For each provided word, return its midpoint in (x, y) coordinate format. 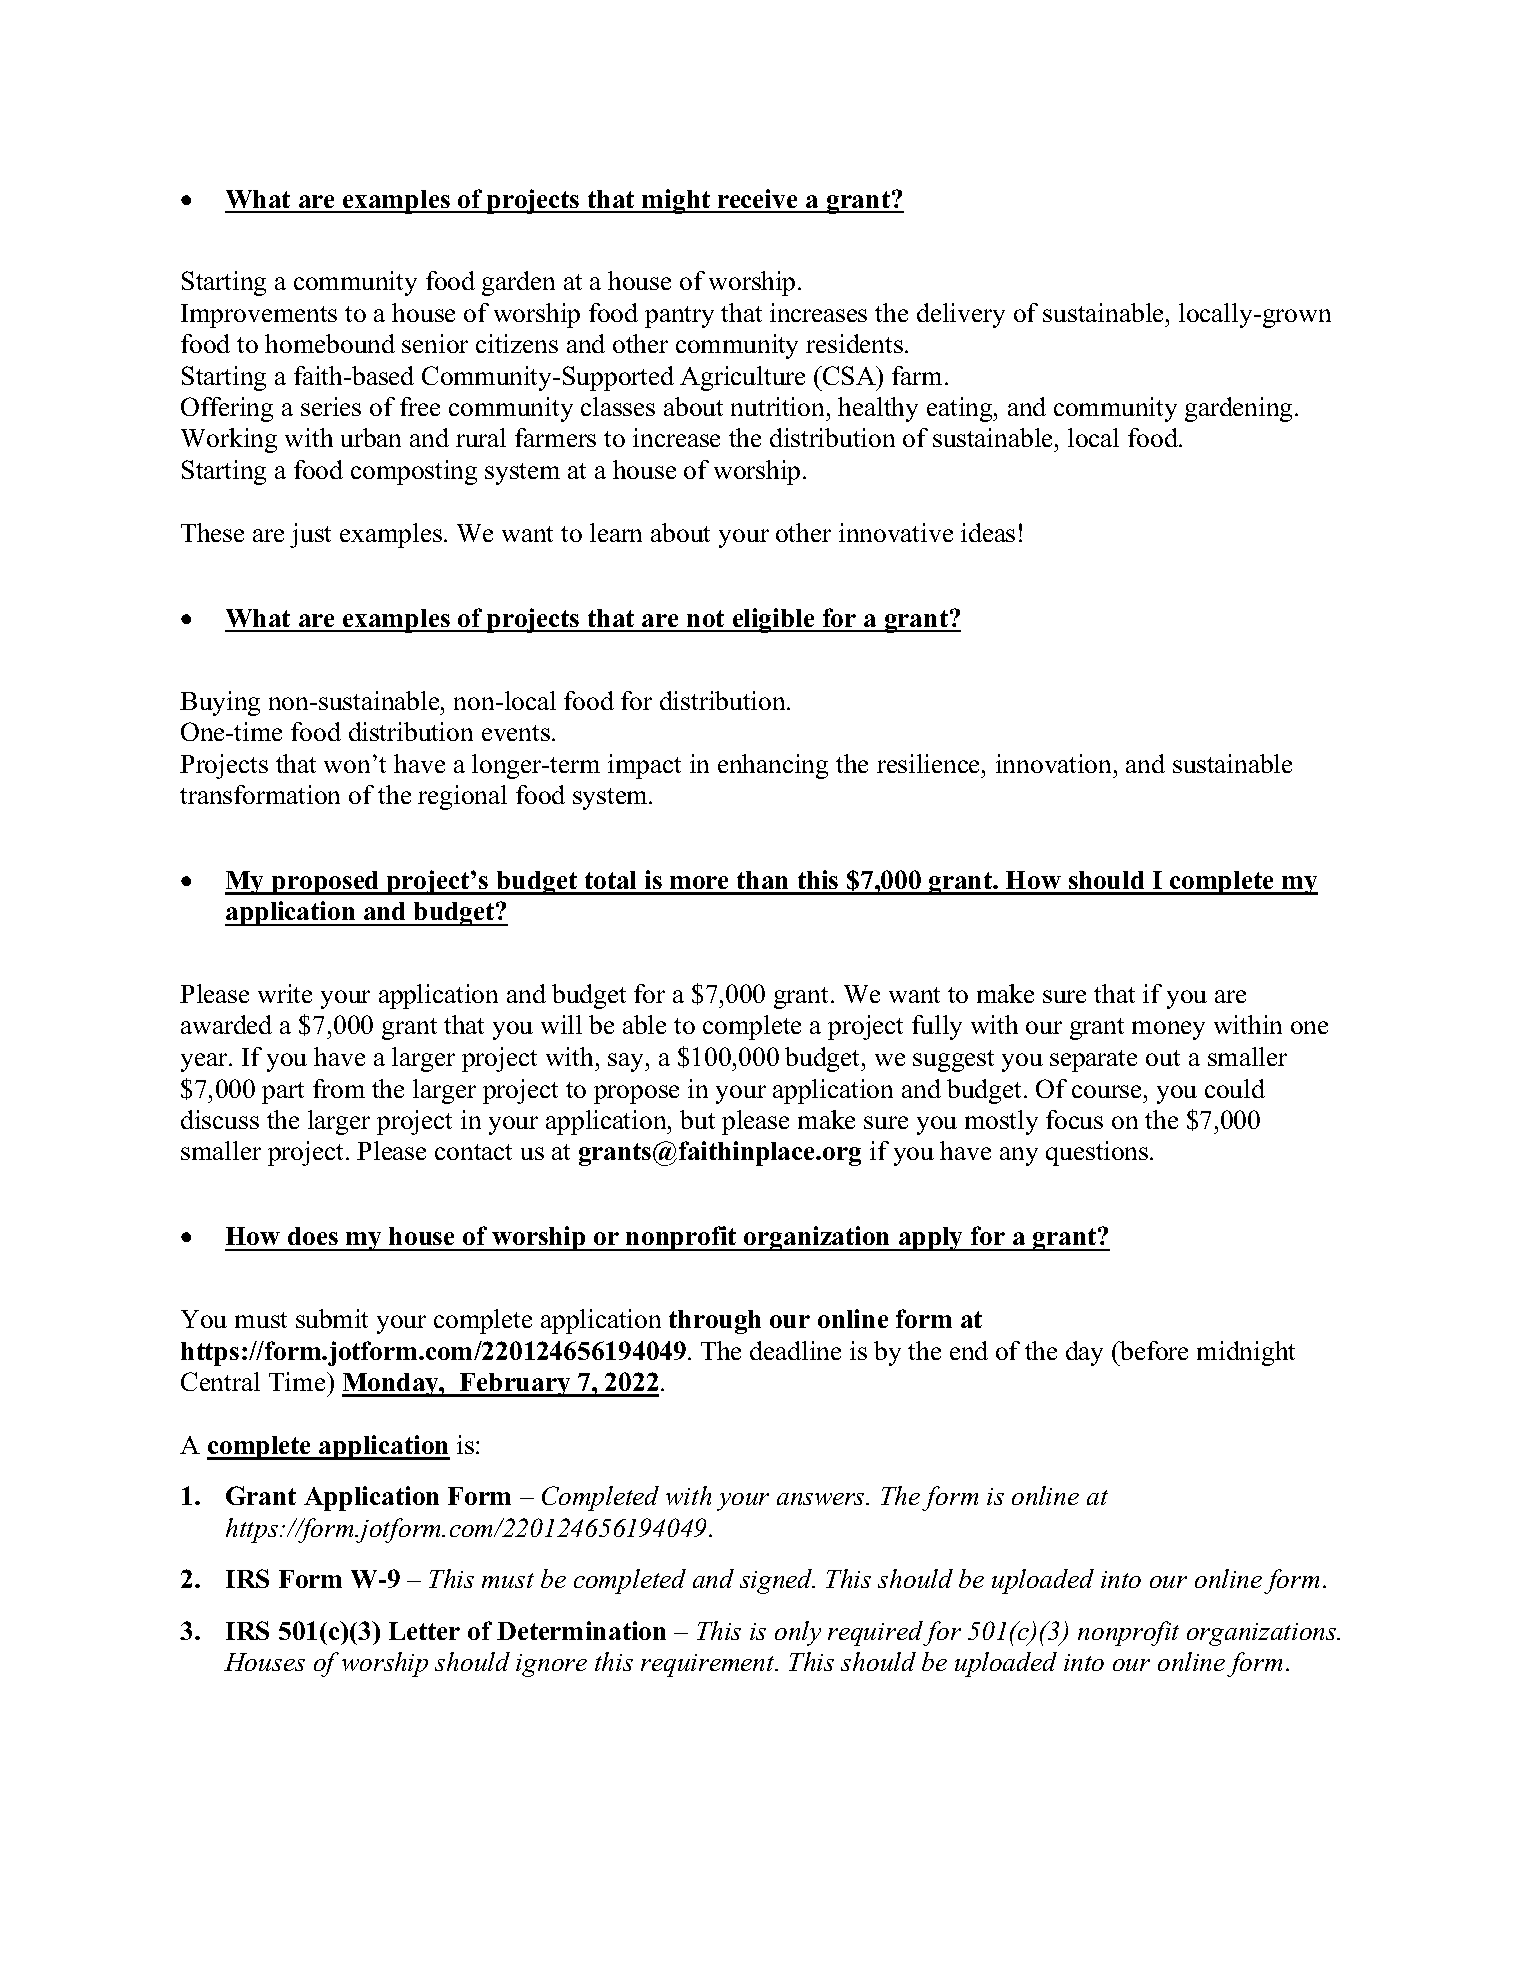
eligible (774, 620)
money (1168, 1030)
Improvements (259, 316)
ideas (988, 532)
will (561, 1024)
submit (332, 1318)
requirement (709, 1665)
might (676, 201)
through (715, 1322)
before (1153, 1350)
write (285, 993)
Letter (424, 1631)
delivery (961, 315)
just (310, 535)
